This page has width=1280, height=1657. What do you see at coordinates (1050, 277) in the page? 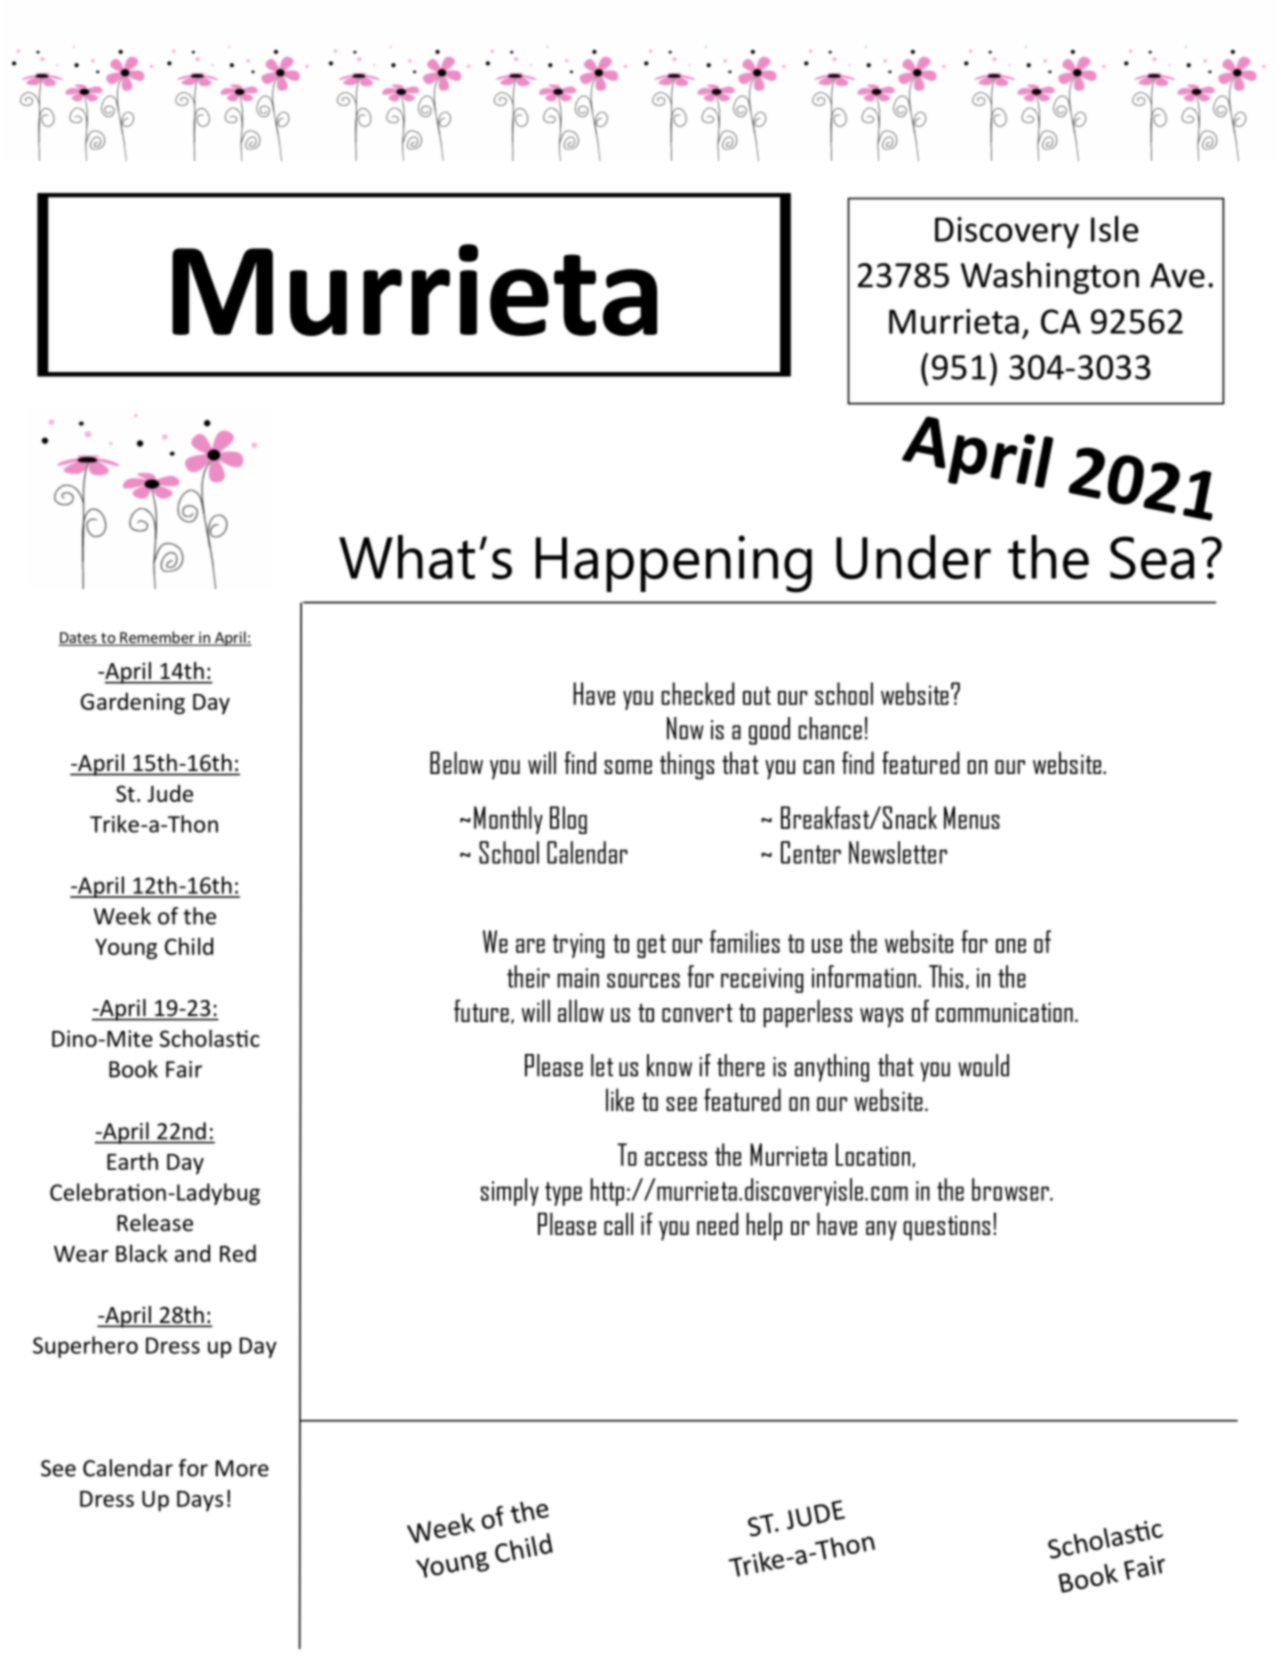
I see `Washington` at bounding box center [1050, 277].
